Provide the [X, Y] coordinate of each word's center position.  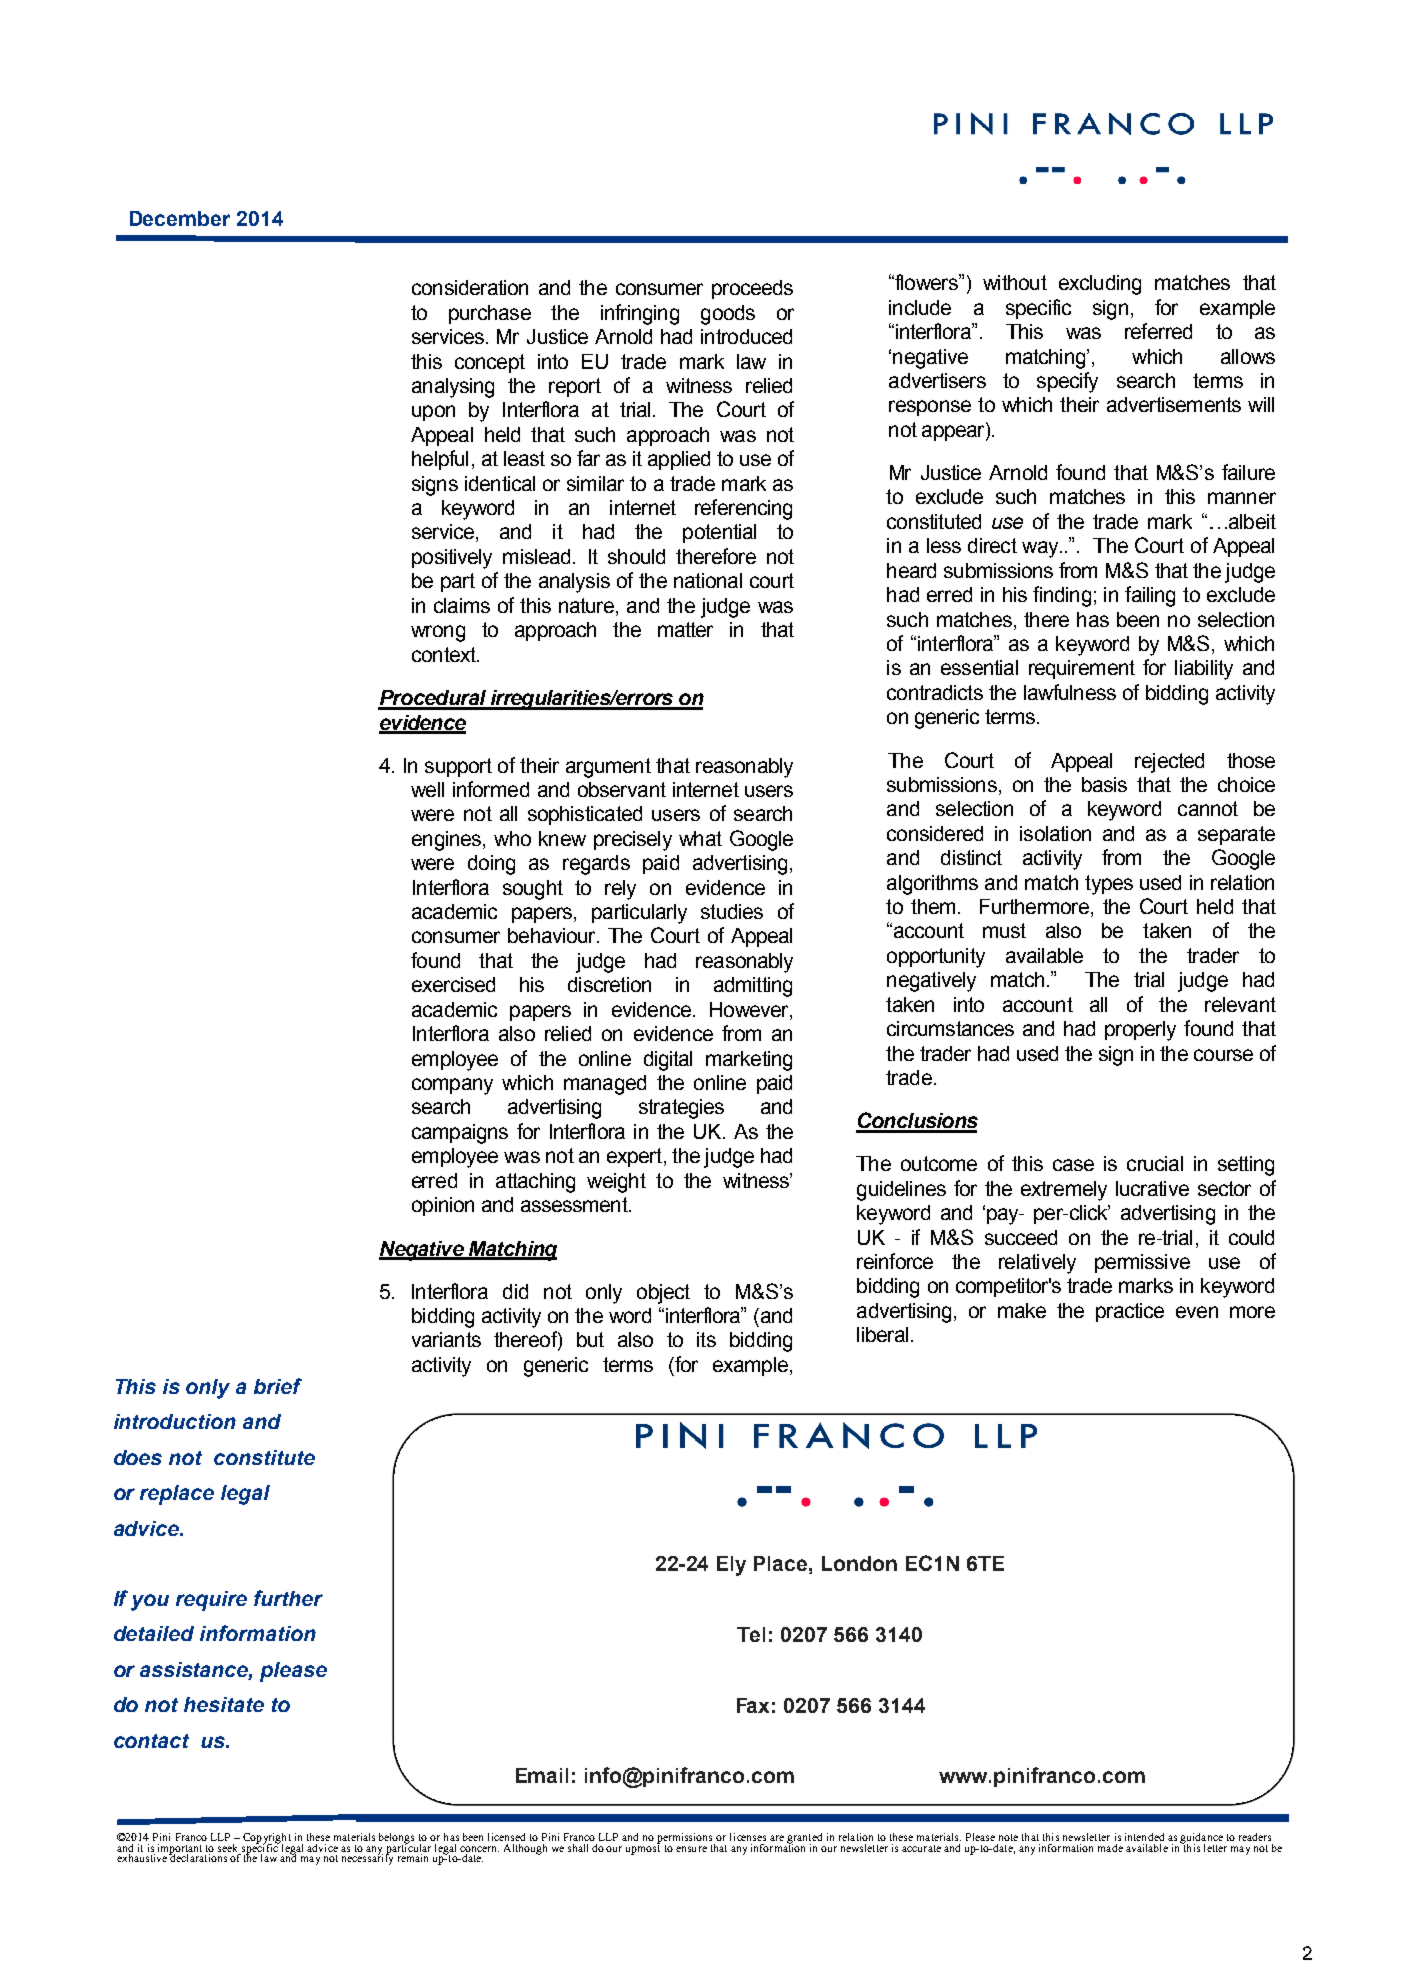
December [180, 218]
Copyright [267, 1839]
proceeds [752, 289]
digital [668, 1061]
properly [1140, 1031]
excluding [1100, 285]
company [452, 1086]
